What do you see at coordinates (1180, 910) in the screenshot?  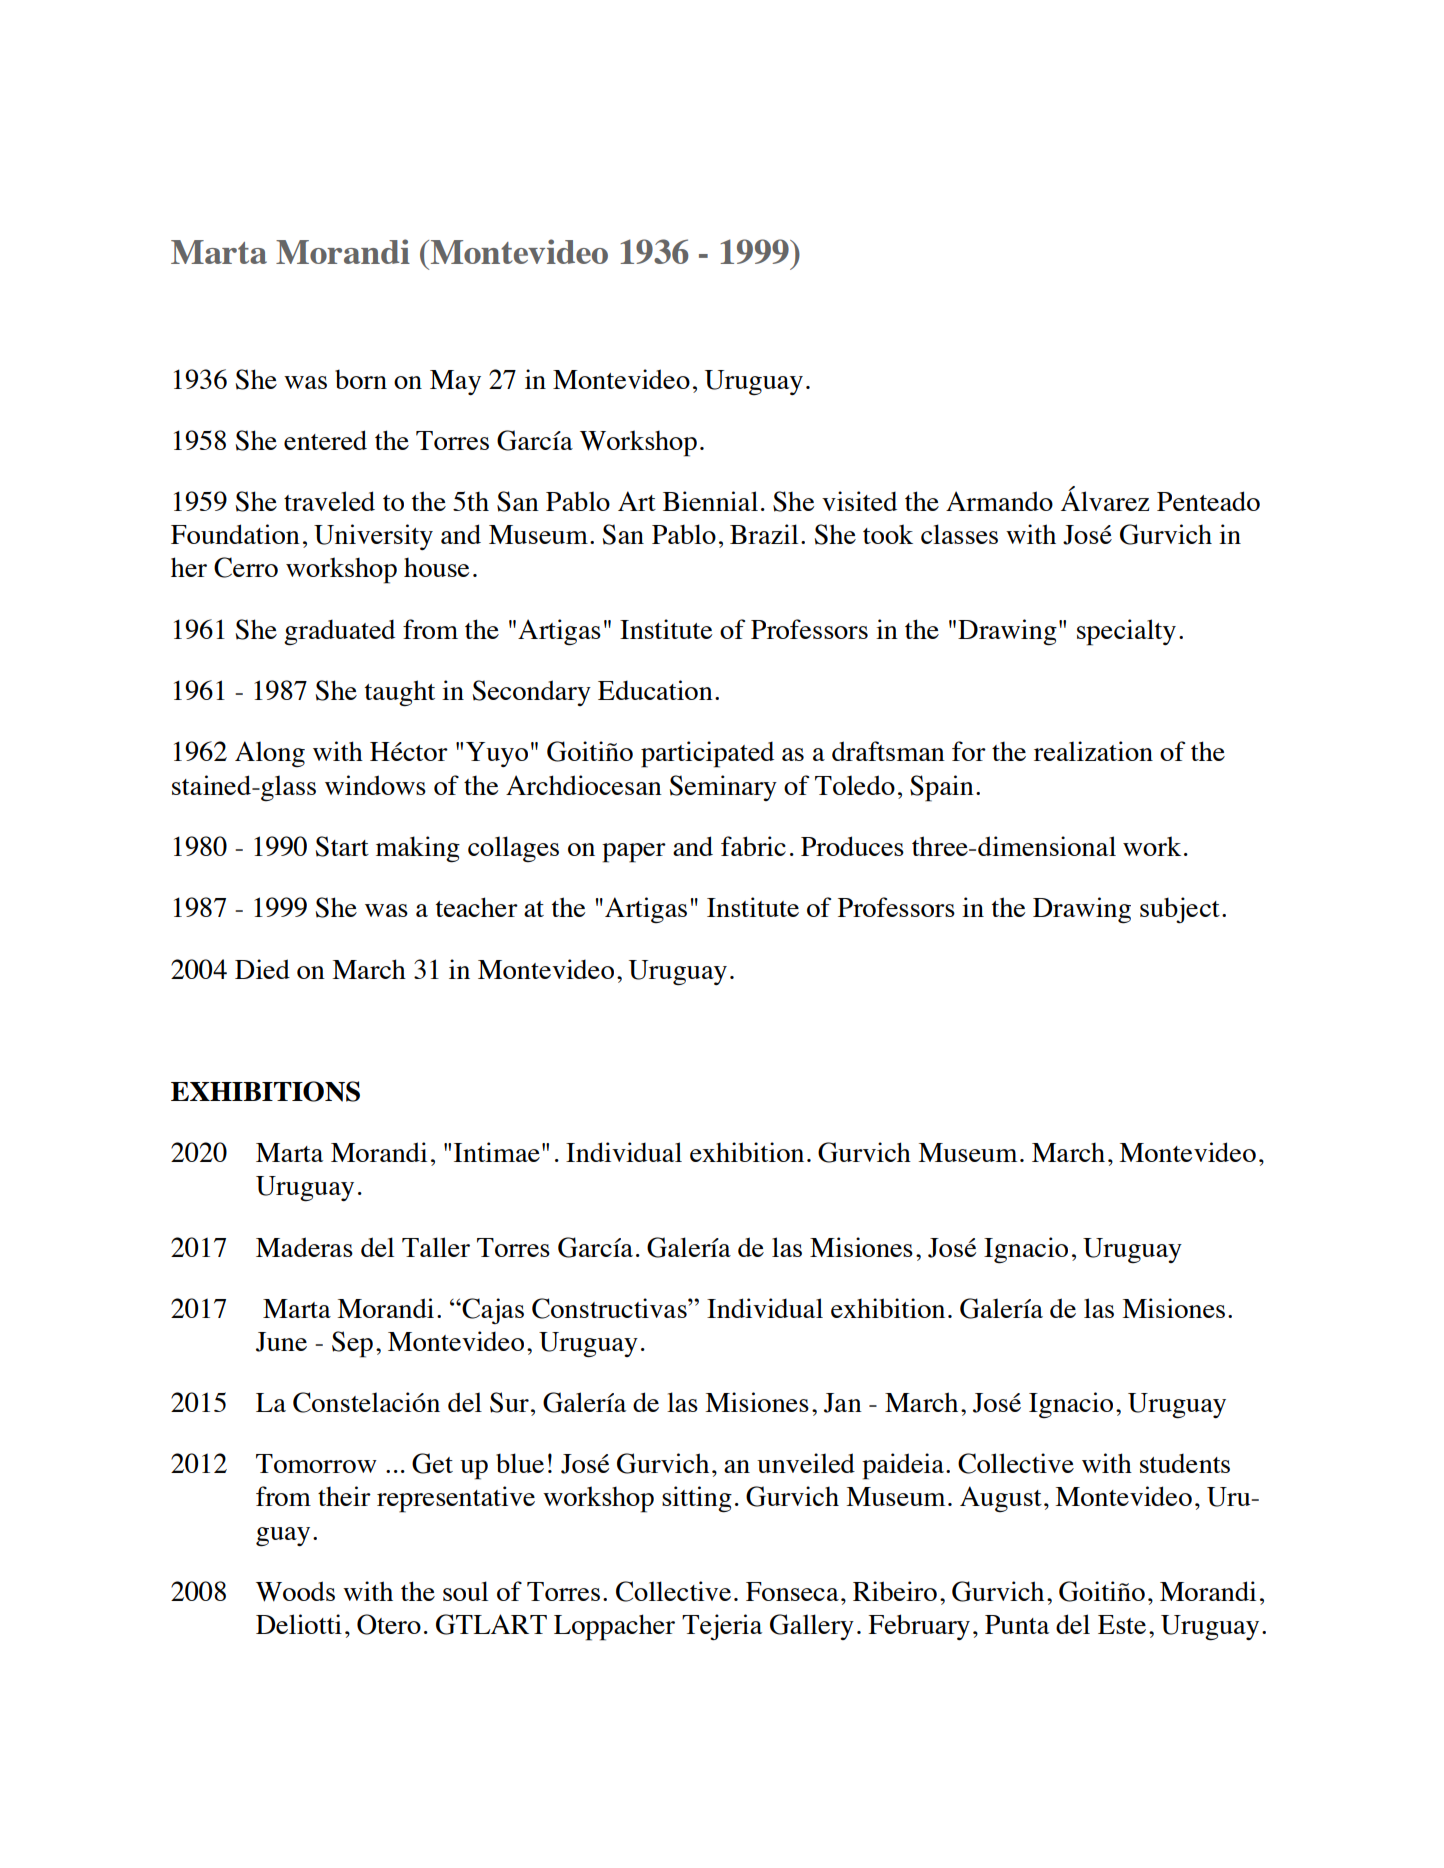 I see `subject` at bounding box center [1180, 910].
